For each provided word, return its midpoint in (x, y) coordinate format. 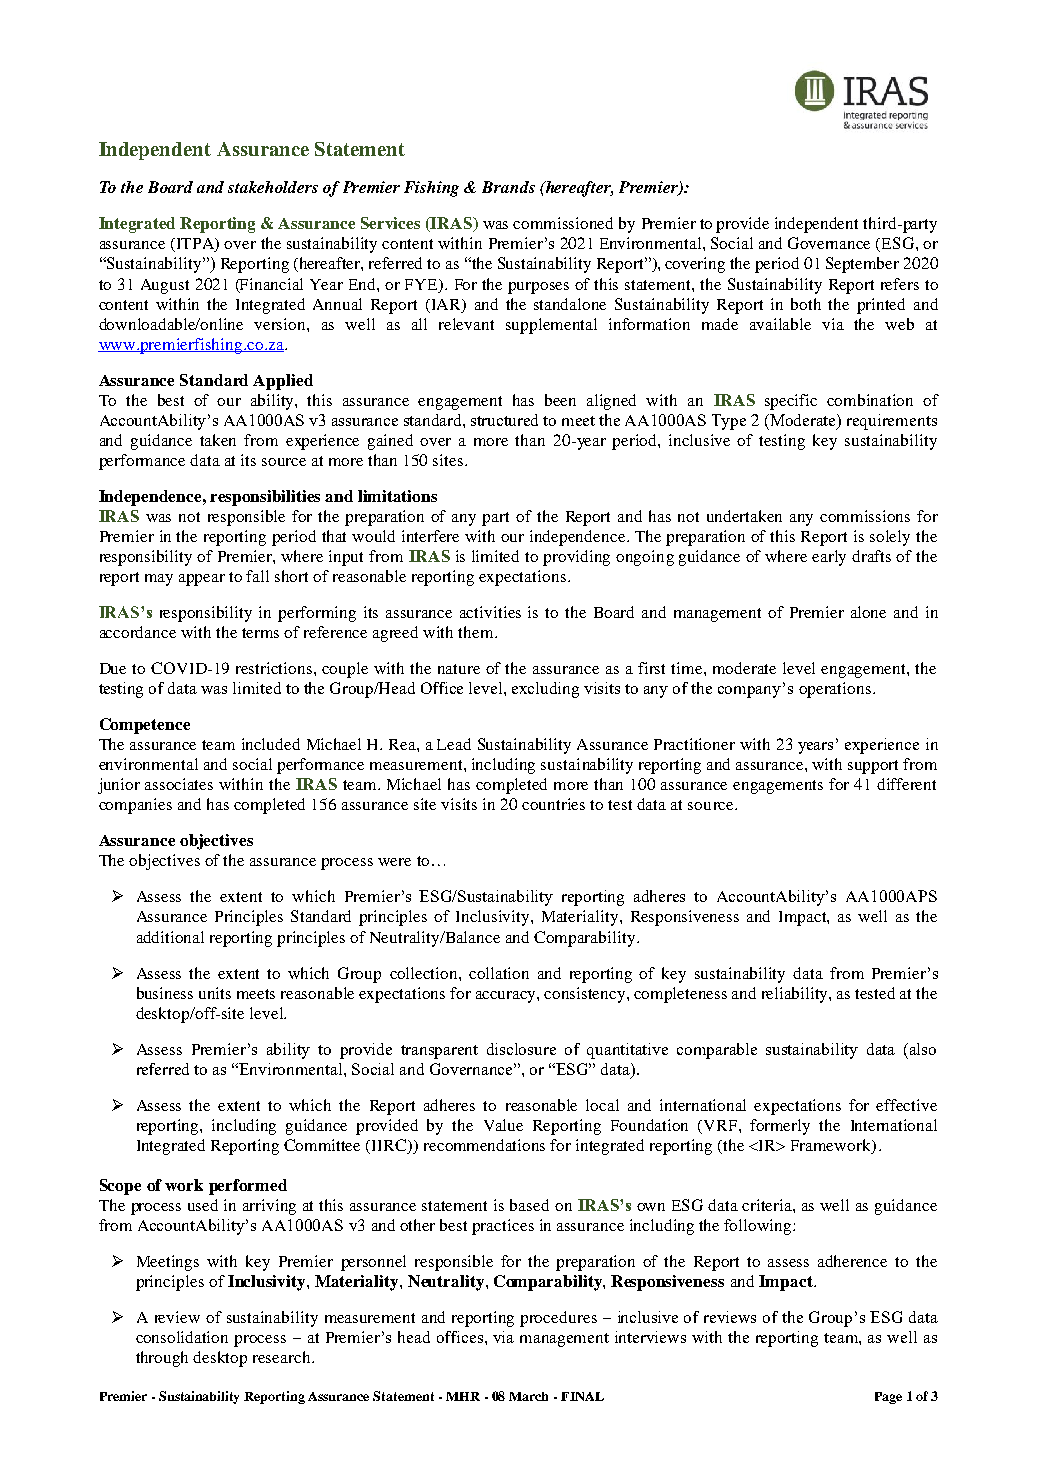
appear (202, 580)
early (829, 558)
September (862, 265)
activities (490, 612)
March (528, 1396)
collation (499, 973)
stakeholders (273, 187)
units (215, 993)
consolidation (182, 1337)
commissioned (563, 223)
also (923, 1049)
